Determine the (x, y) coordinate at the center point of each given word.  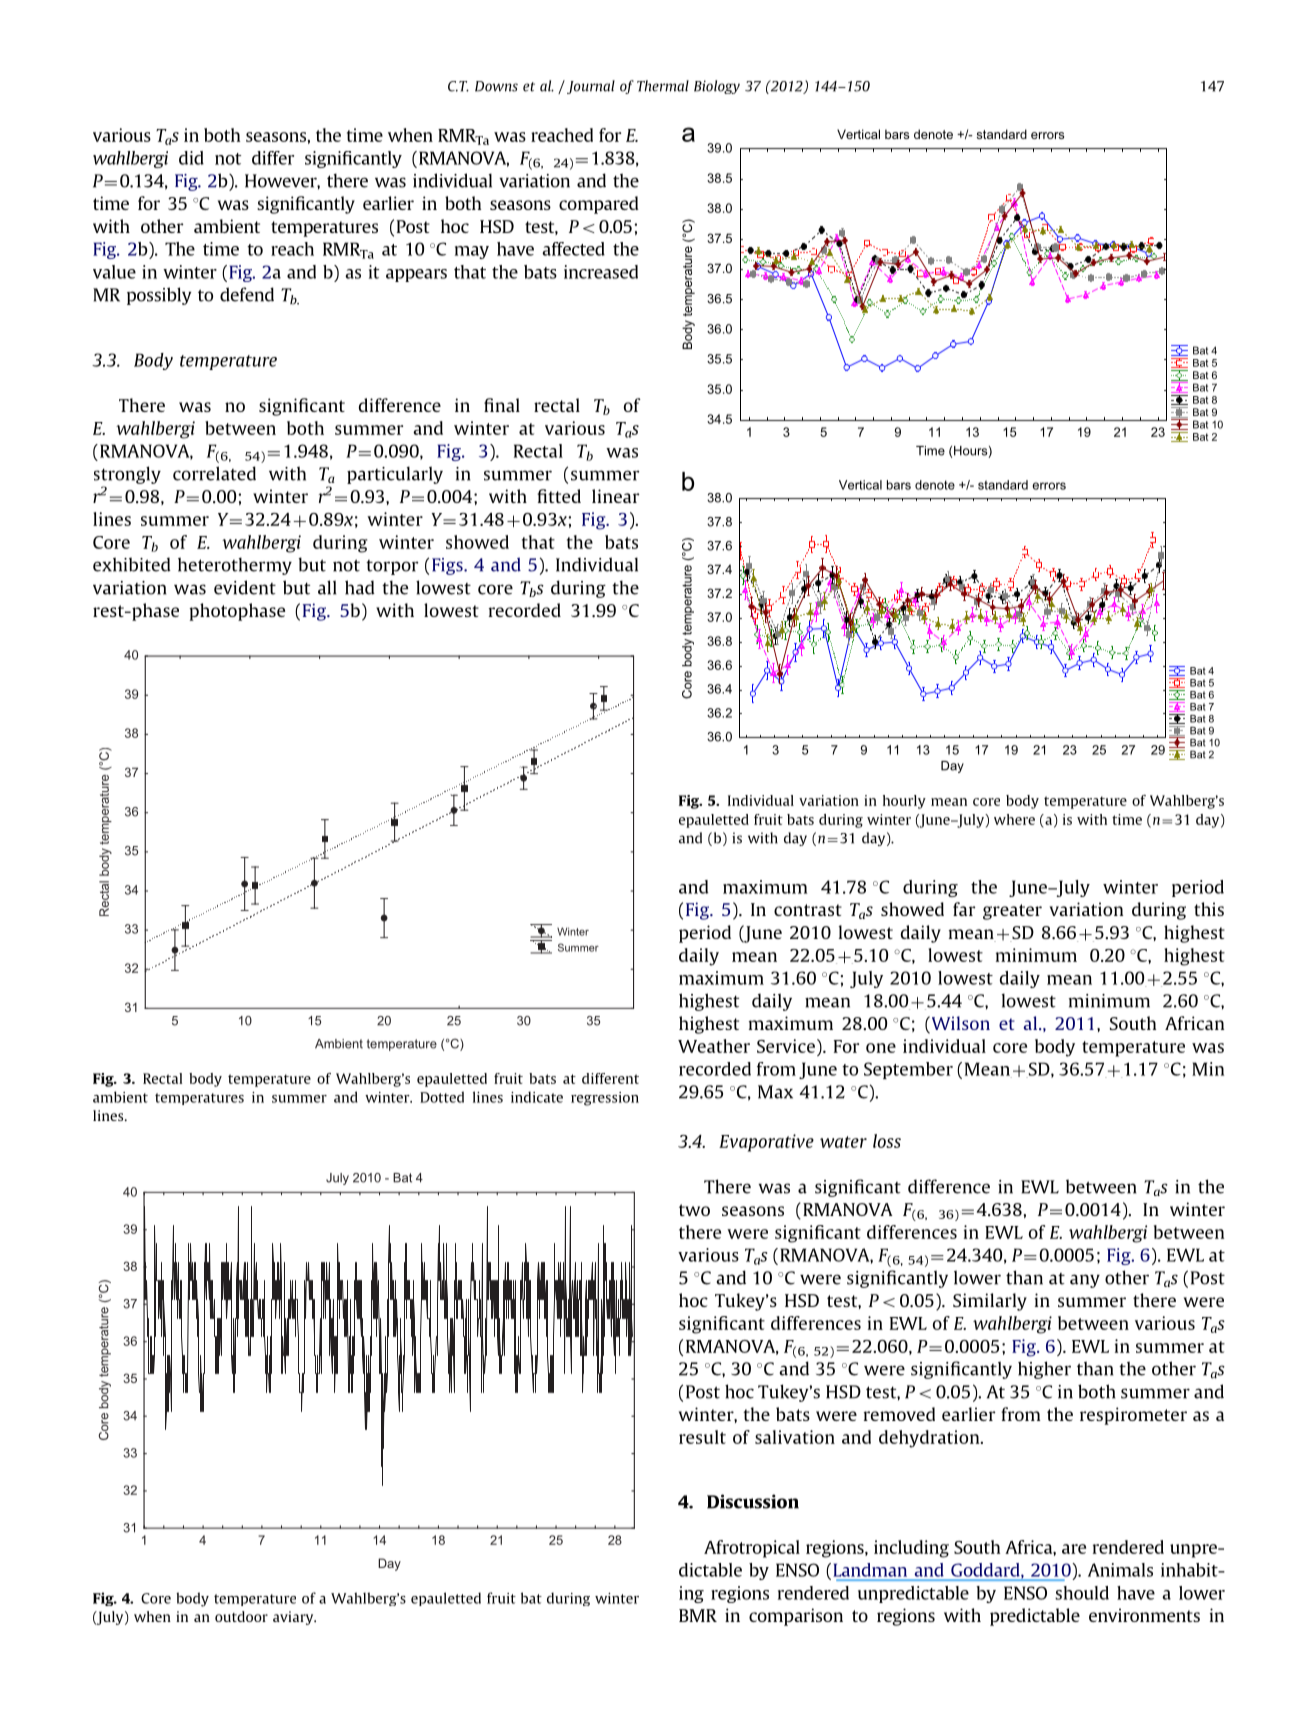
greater (1012, 912)
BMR (698, 1615)
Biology (717, 87)
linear (616, 496)
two (694, 1210)
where (1014, 819)
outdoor (241, 1616)
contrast (808, 910)
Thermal (663, 86)
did (191, 158)
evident (245, 587)
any (1085, 1281)
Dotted (442, 1097)
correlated (214, 473)
